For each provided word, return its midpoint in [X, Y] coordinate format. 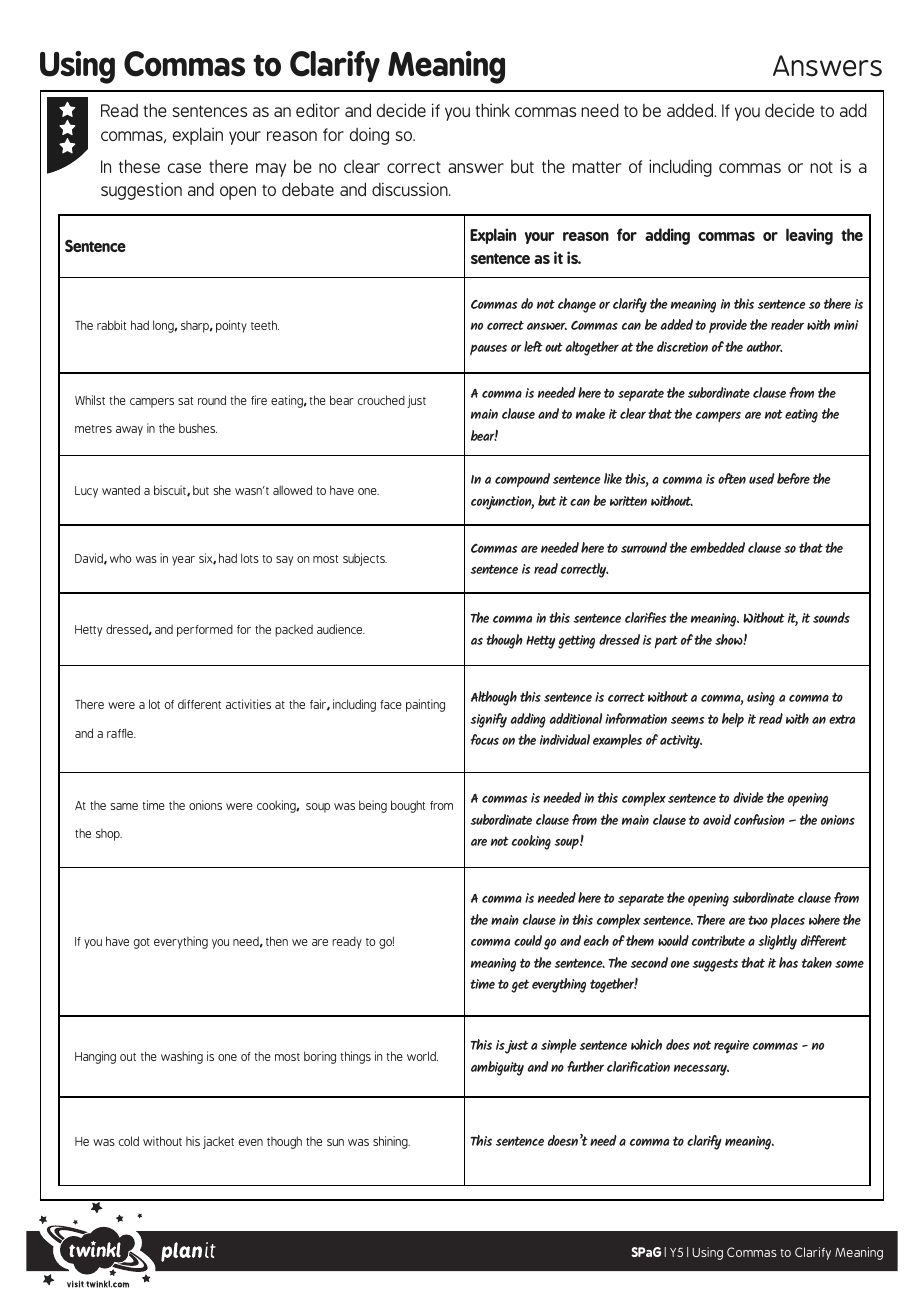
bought [408, 806]
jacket [218, 1142]
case [184, 168]
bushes [198, 428]
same [124, 806]
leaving [809, 236]
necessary [701, 1070]
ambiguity [497, 1068]
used [762, 478]
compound [522, 480]
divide [748, 797]
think [492, 110]
